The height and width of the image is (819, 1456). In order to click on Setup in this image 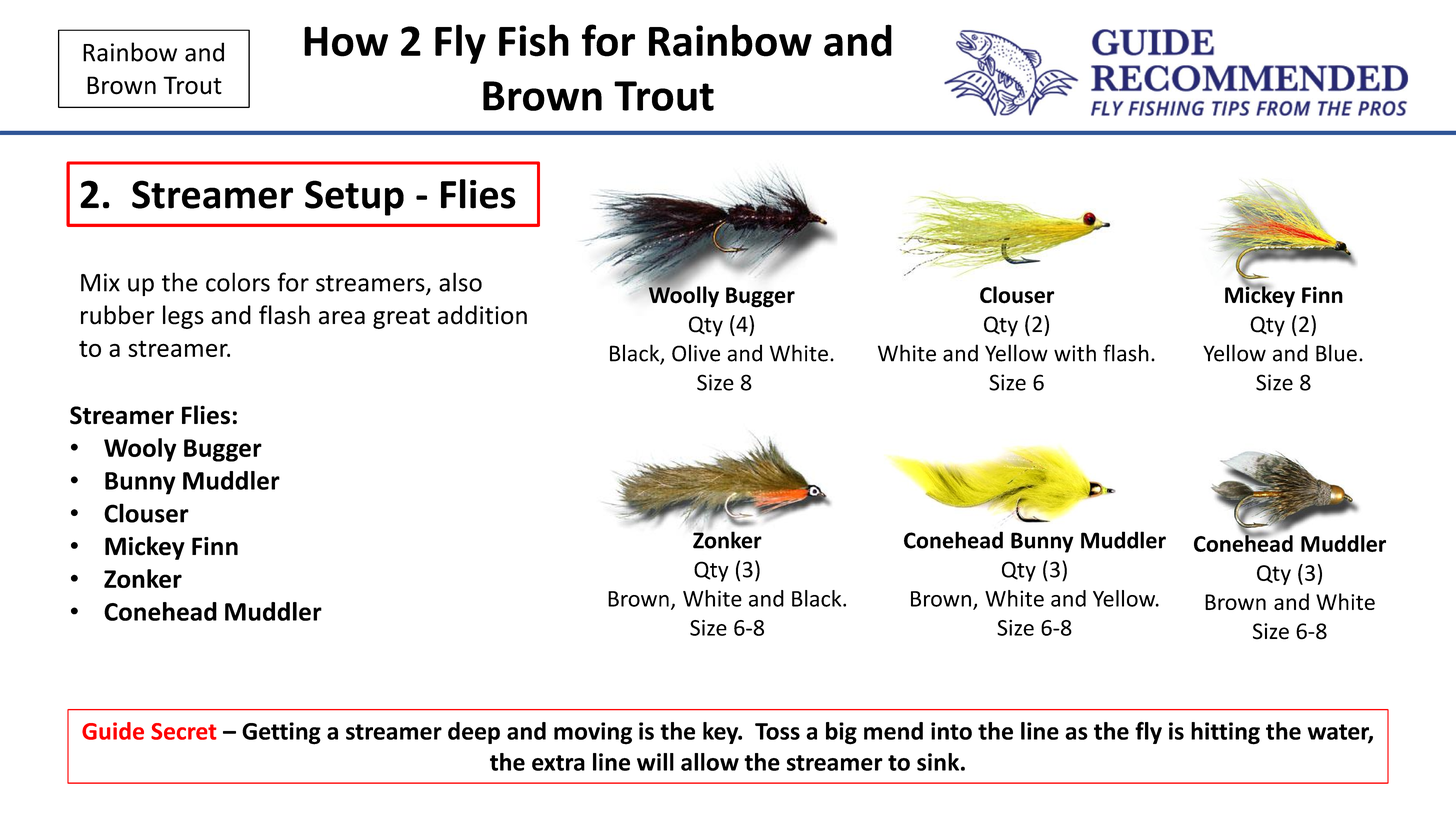, I will do `click(354, 198)`.
